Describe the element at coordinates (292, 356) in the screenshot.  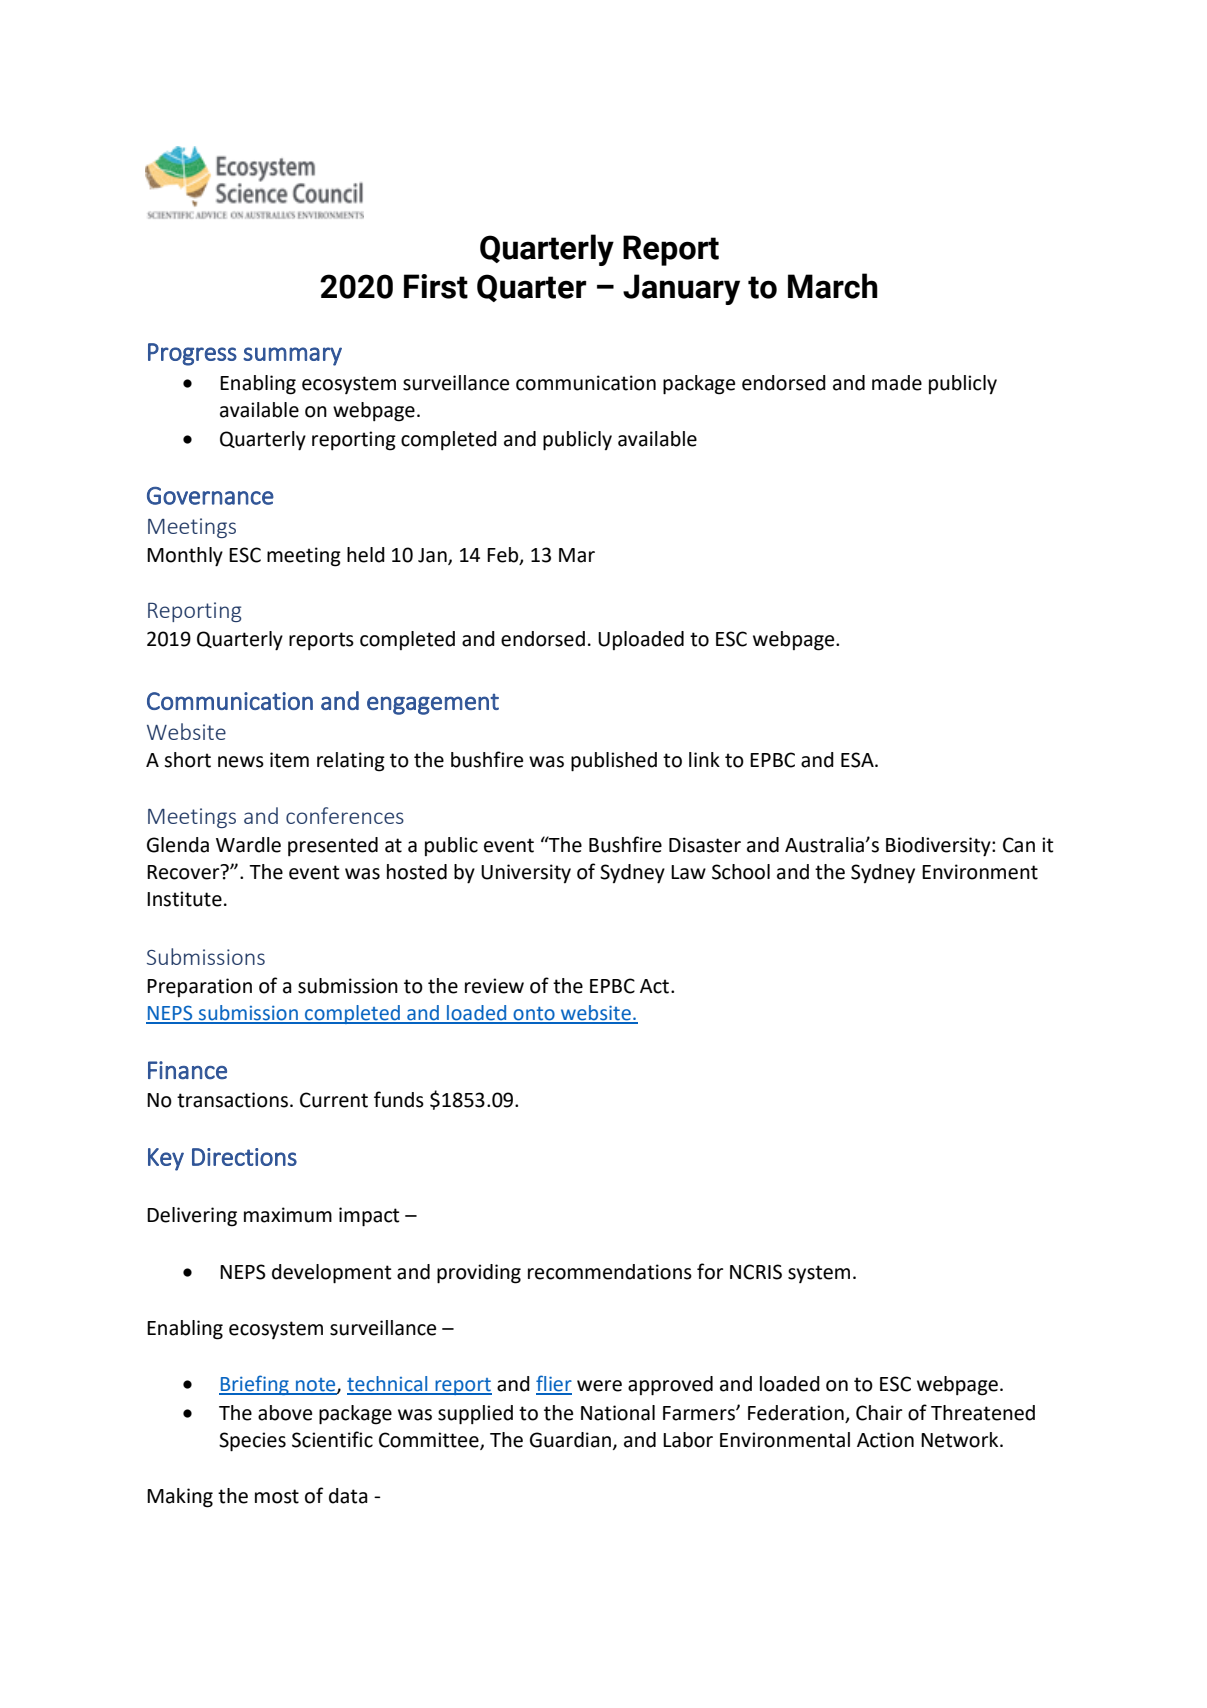
I see `summary` at that location.
